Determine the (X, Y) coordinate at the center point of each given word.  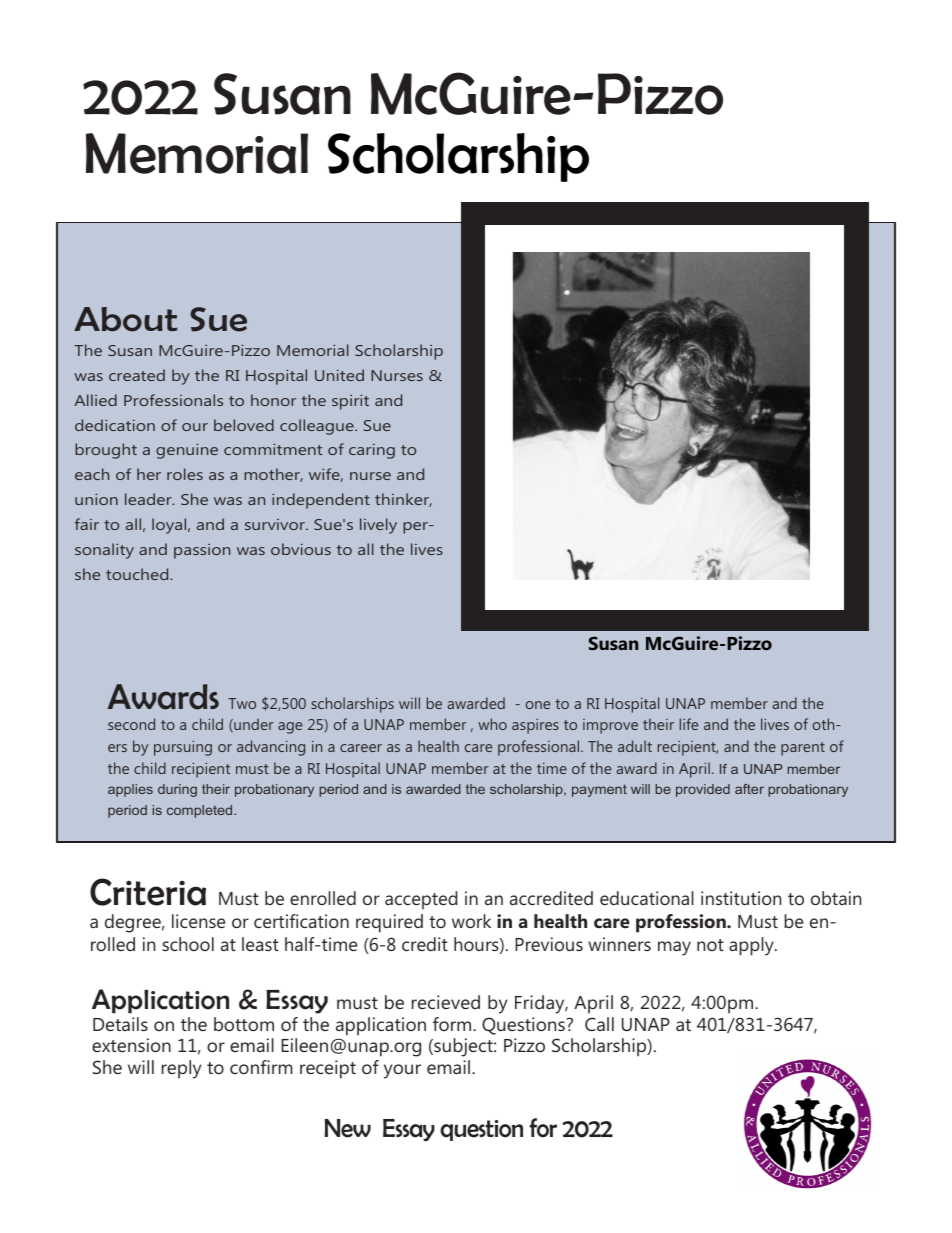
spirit (350, 402)
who (492, 724)
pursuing (183, 748)
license (198, 921)
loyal (170, 526)
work (471, 921)
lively (378, 526)
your (402, 1071)
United (339, 375)
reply (182, 1069)
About (125, 319)
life (689, 724)
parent (803, 749)
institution (741, 898)
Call (599, 1024)
